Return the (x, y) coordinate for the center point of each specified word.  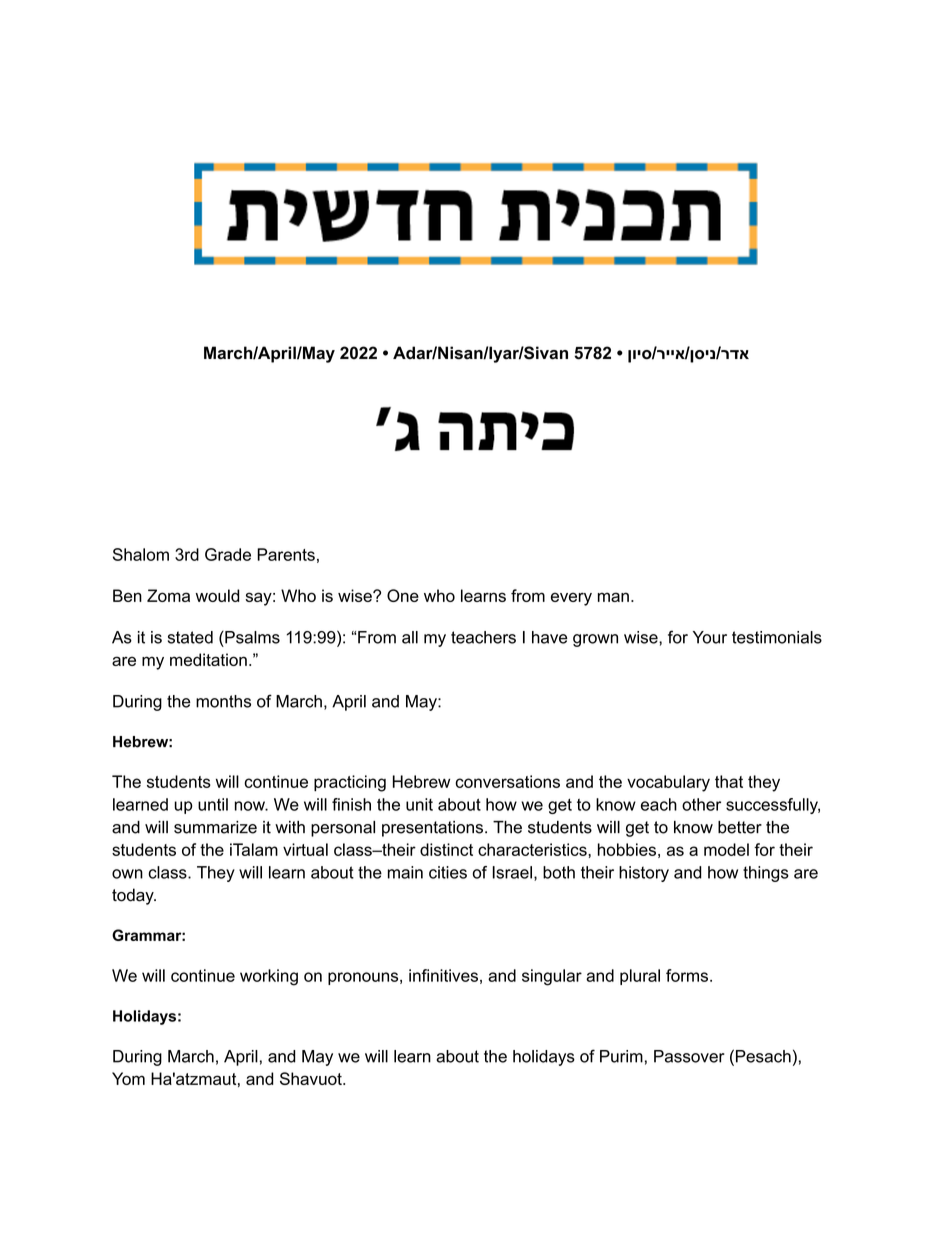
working (269, 977)
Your (710, 637)
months (223, 701)
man (613, 597)
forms (688, 975)
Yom (128, 1078)
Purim (621, 1056)
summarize (215, 827)
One (403, 595)
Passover (689, 1056)
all (410, 637)
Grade (228, 554)
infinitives (443, 975)
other (701, 804)
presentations (432, 829)
